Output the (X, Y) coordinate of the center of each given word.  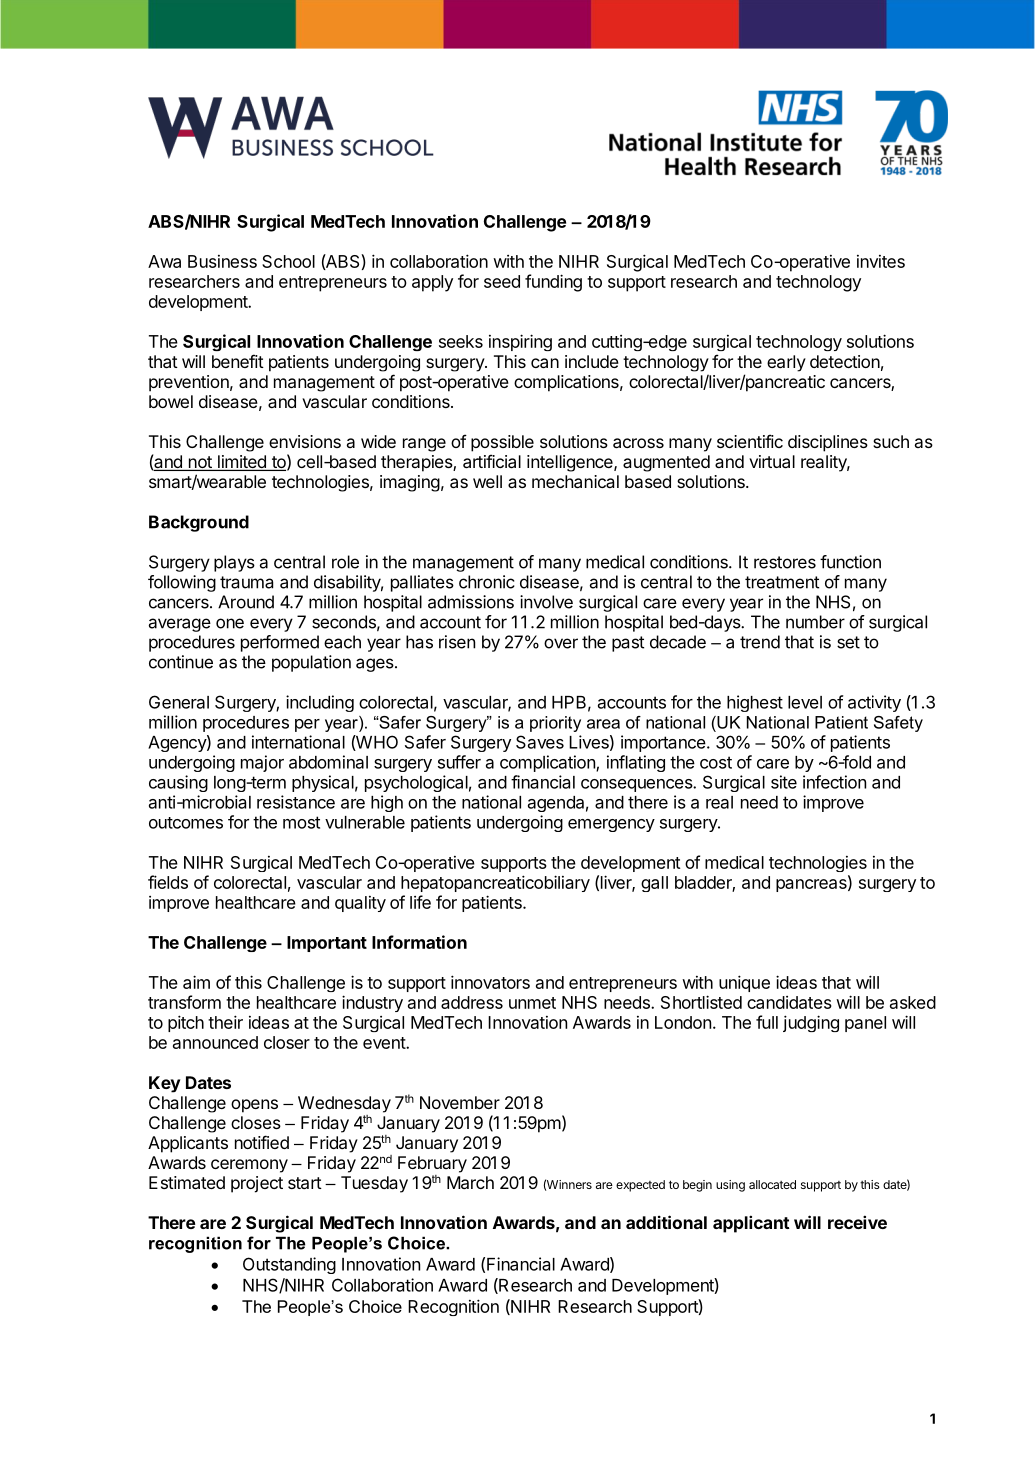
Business (222, 261)
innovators (490, 982)
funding (553, 283)
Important (327, 944)
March (470, 1182)
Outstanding (289, 1265)
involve (546, 602)
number (815, 622)
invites (881, 261)
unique (744, 983)
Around (246, 602)
